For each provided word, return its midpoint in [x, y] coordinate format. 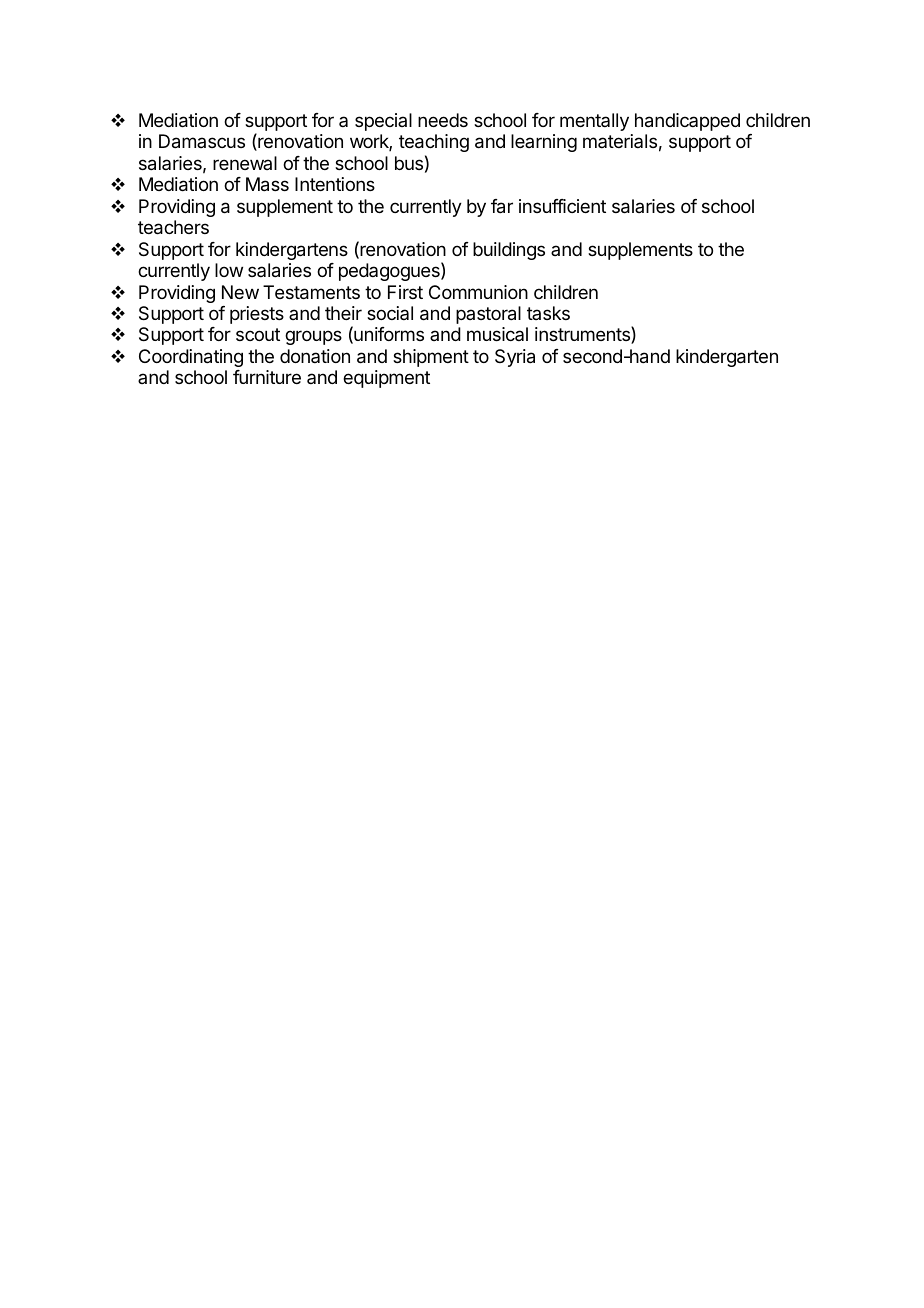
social [390, 313]
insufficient [562, 206]
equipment [386, 379]
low [229, 270]
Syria [515, 358]
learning [544, 143]
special [383, 122]
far [502, 206]
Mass [267, 184]
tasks [548, 313]
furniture [267, 377]
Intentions [335, 184]
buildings [509, 251]
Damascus [202, 141]
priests [257, 315]
